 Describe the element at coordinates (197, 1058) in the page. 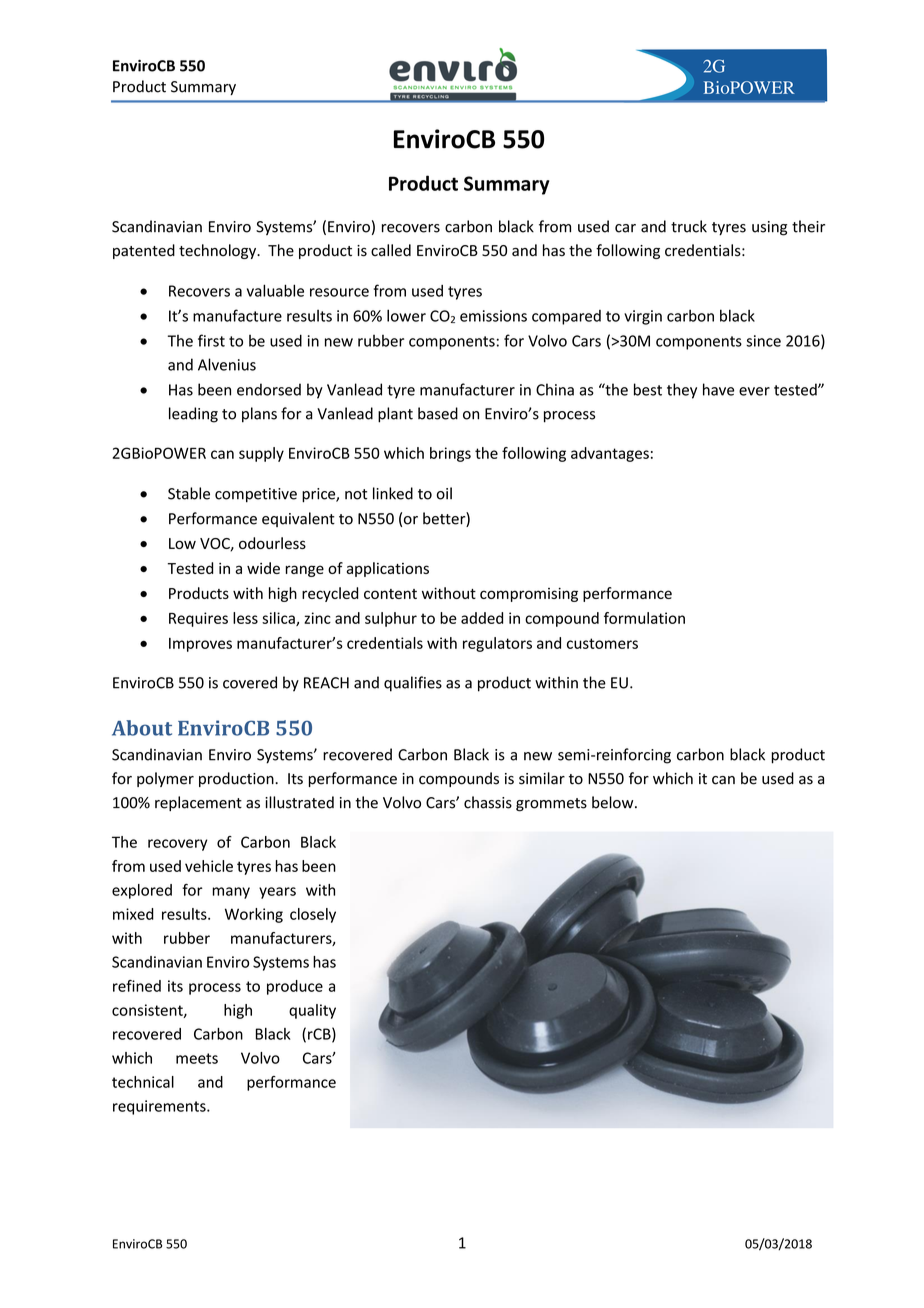

I see `meets` at that location.
